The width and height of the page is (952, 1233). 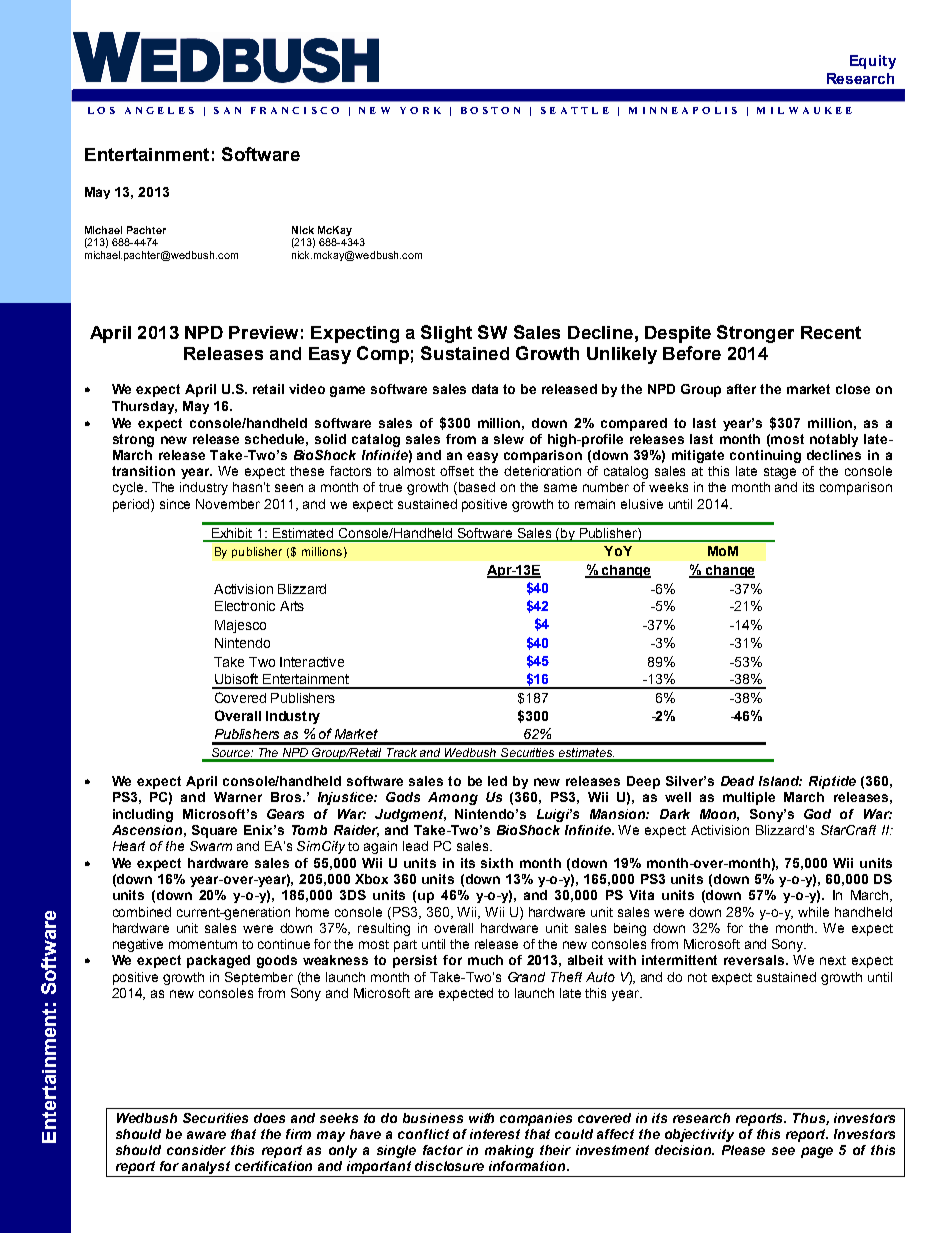 I want to click on interest, so click(x=495, y=1134).
